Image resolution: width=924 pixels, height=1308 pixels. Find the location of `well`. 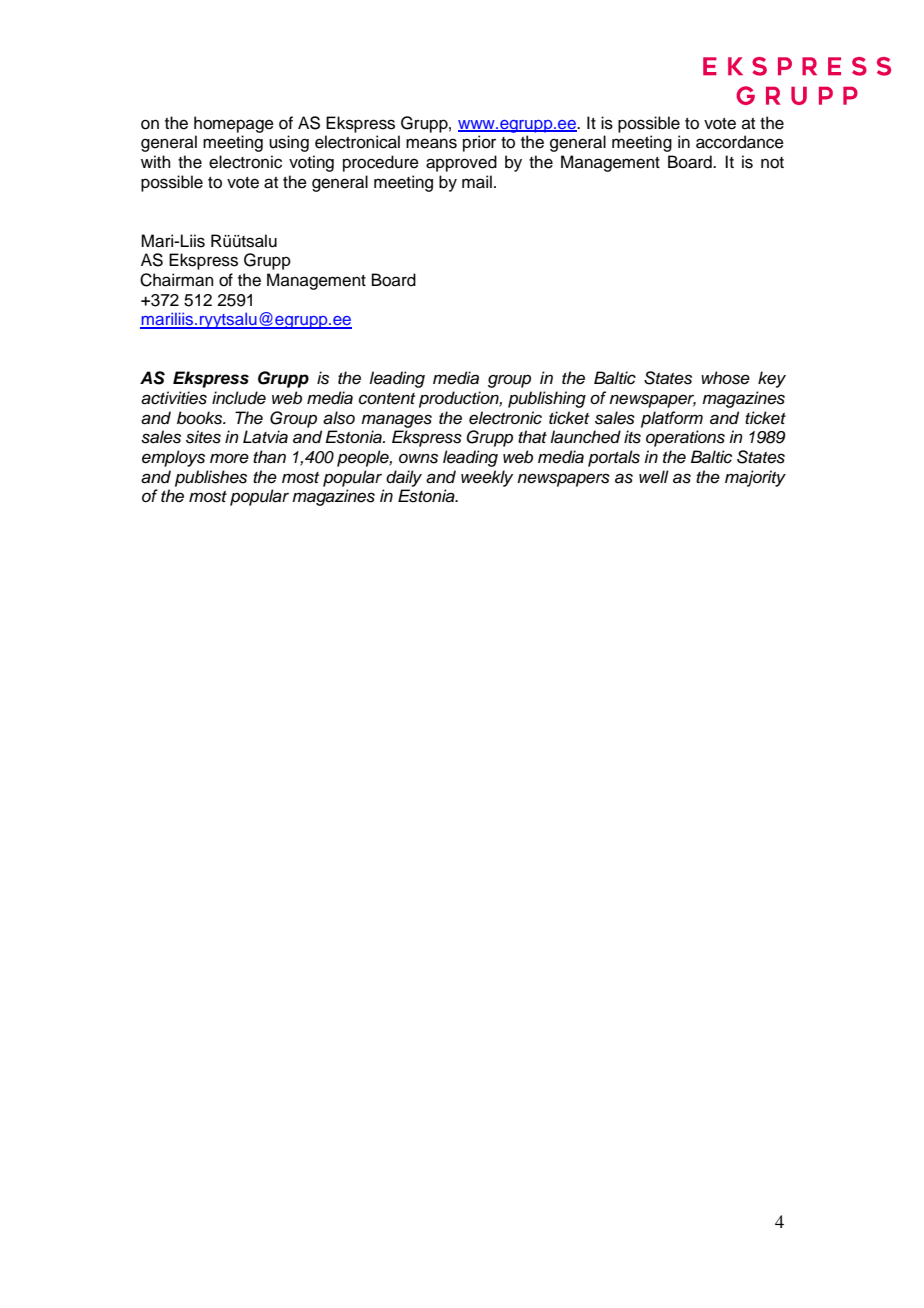

well is located at coordinates (654, 477).
